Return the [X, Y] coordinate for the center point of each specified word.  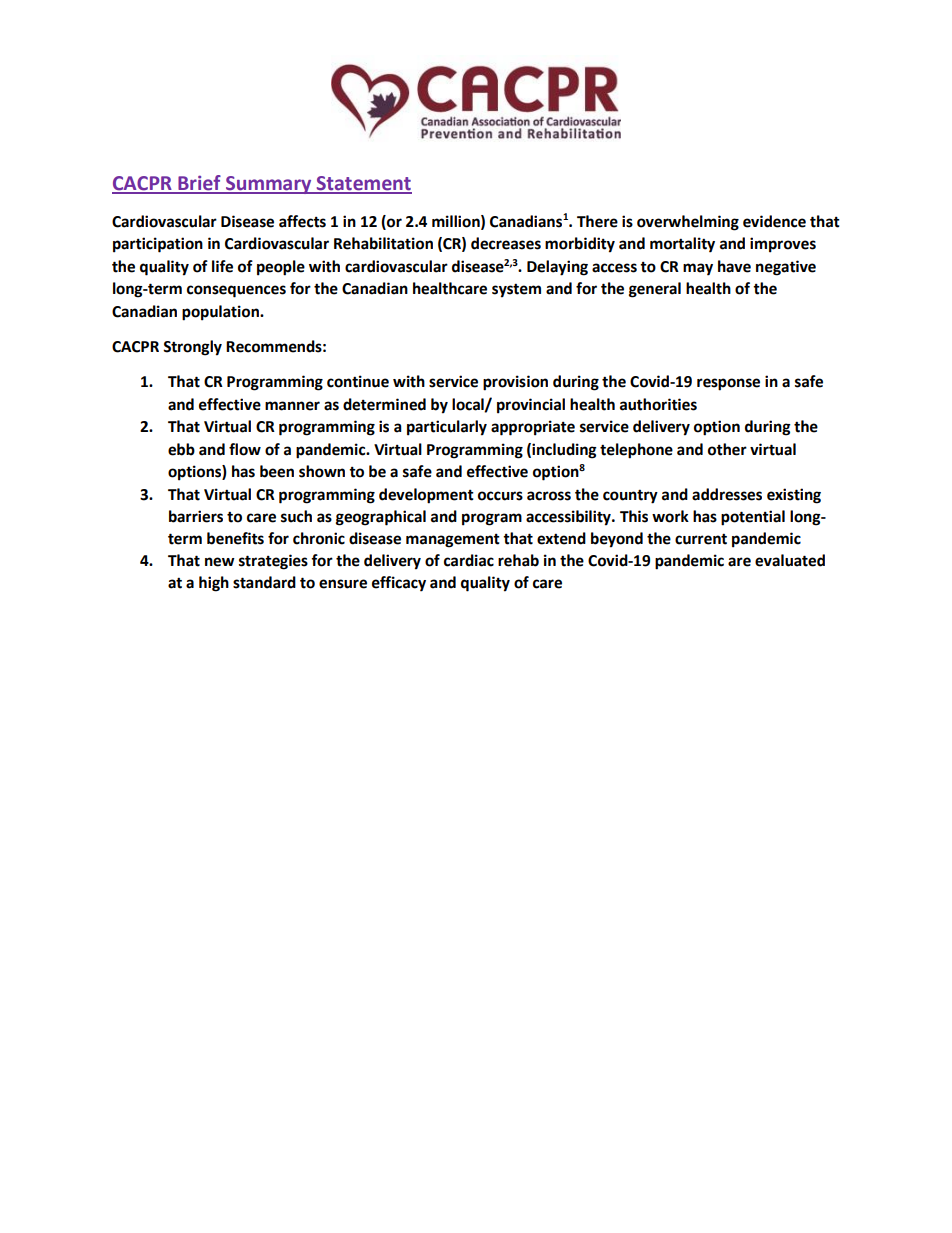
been [277, 471]
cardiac [469, 560]
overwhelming [688, 223]
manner [292, 406]
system [516, 290]
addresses [727, 494]
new [220, 562]
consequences [236, 291]
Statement [363, 184]
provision [515, 383]
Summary [269, 185]
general [655, 290]
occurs [500, 496]
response [728, 384]
